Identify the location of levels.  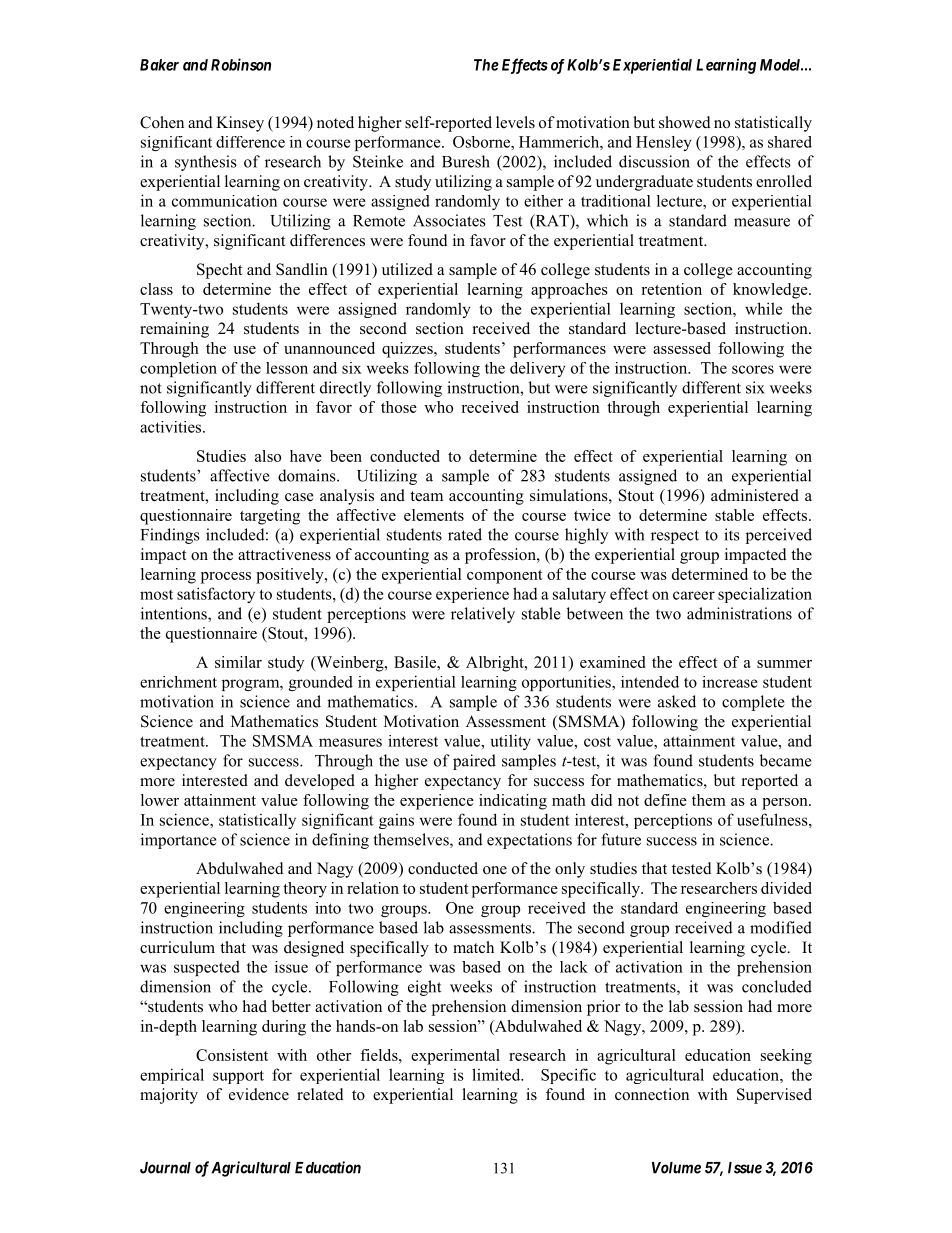
(515, 122).
